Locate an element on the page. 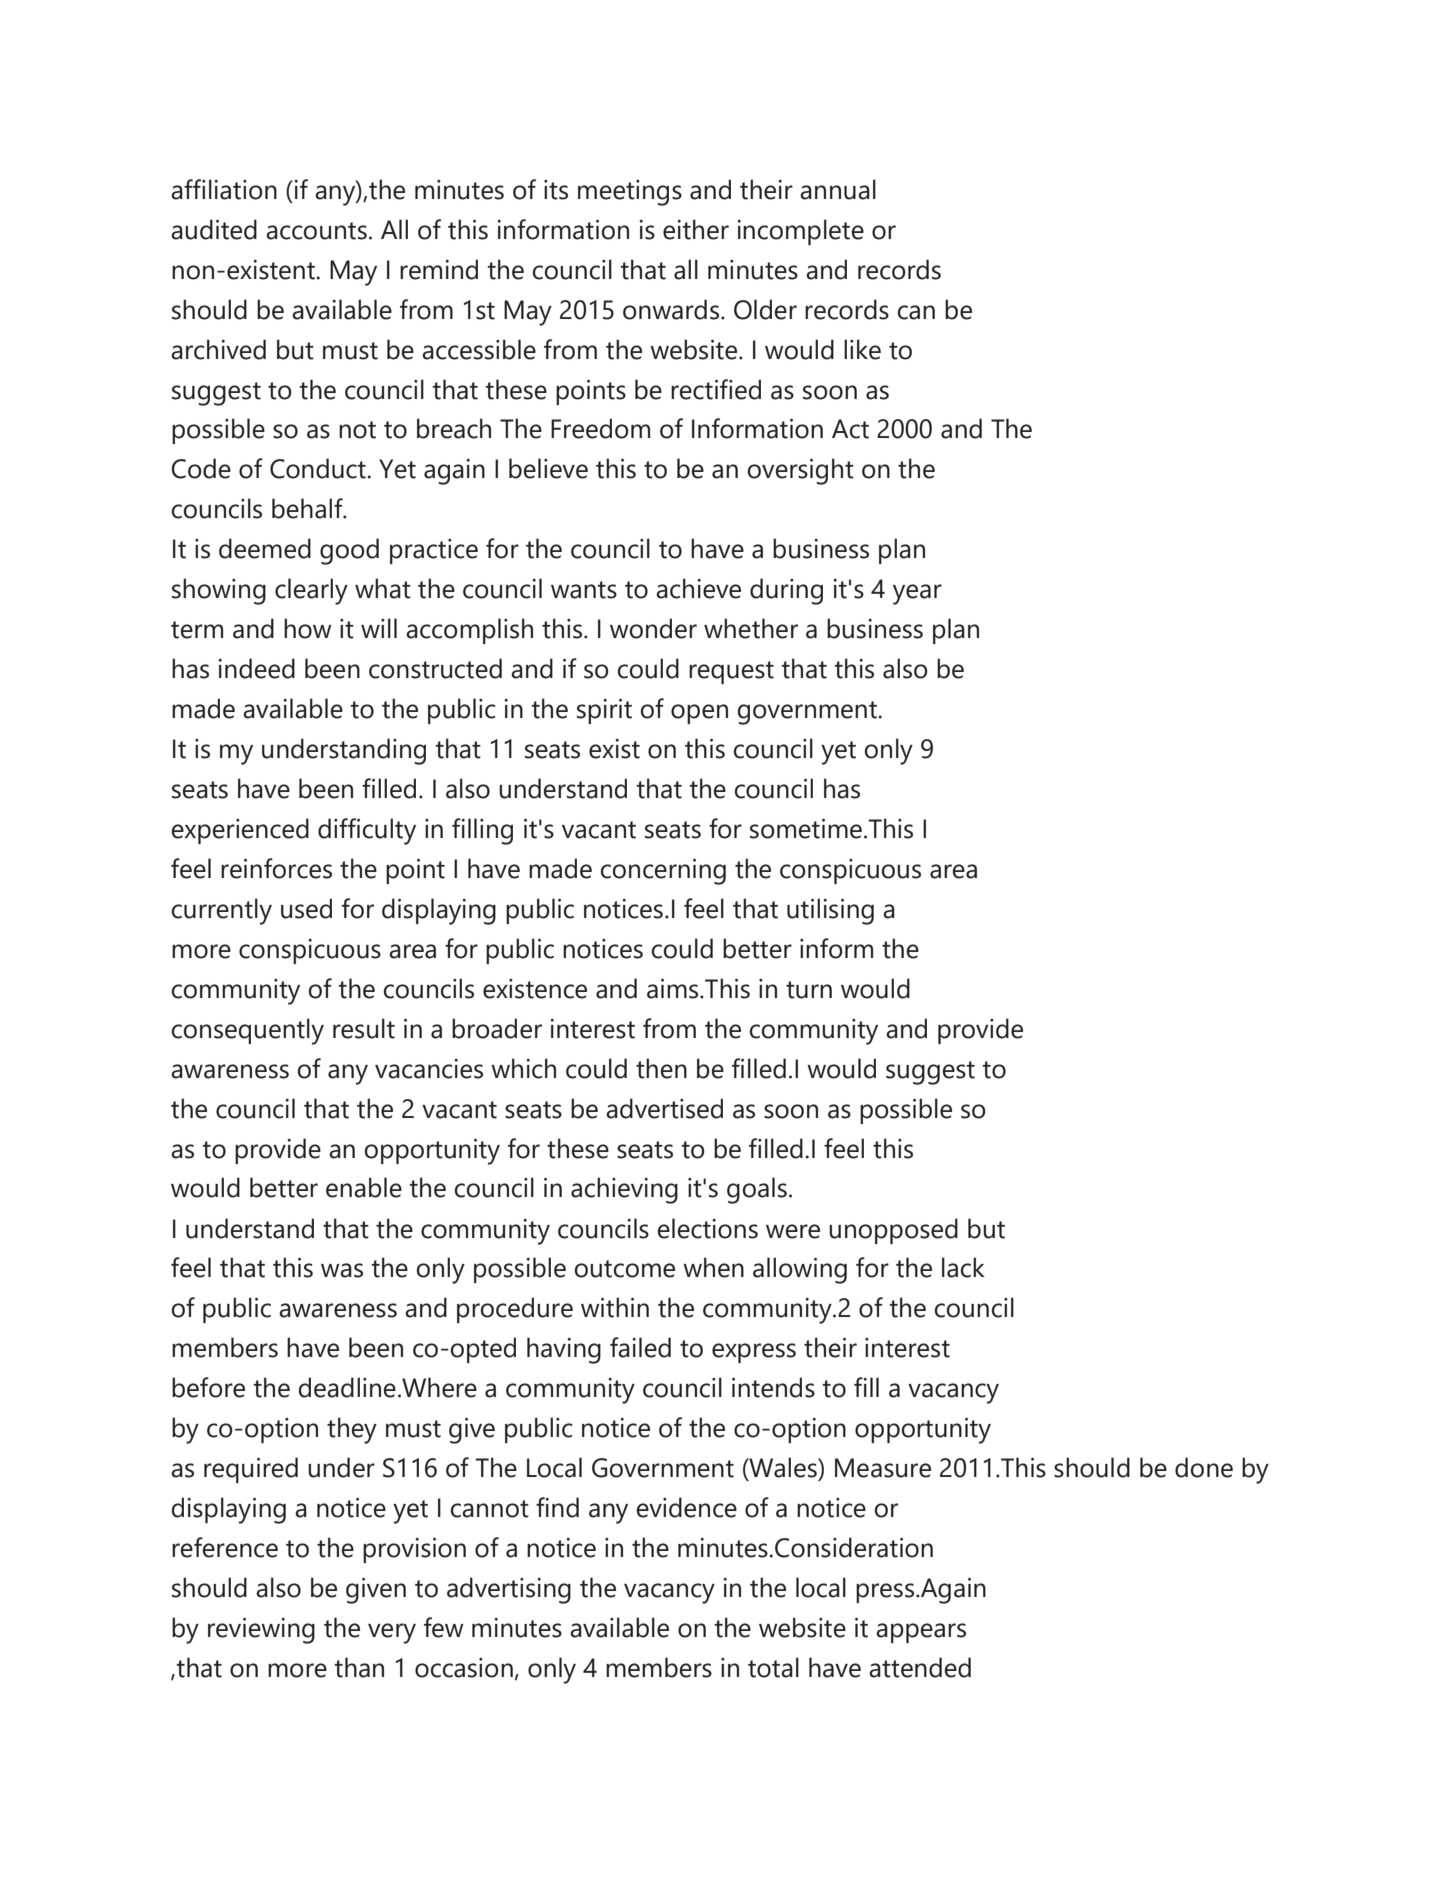 This image has height=1880, width=1452. accounts is located at coordinates (316, 231).
